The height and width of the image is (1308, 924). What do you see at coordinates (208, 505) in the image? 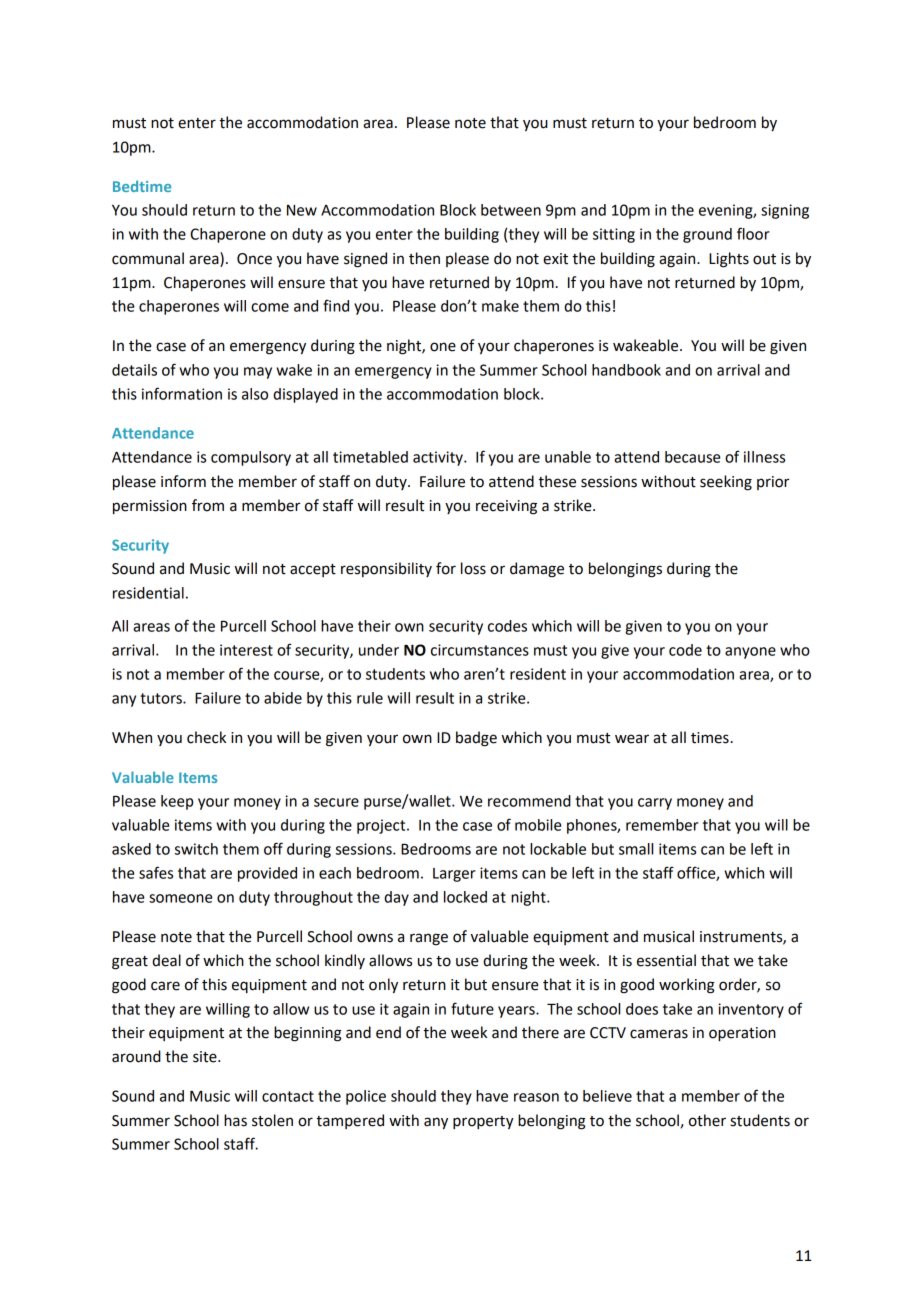
I see `from` at bounding box center [208, 505].
